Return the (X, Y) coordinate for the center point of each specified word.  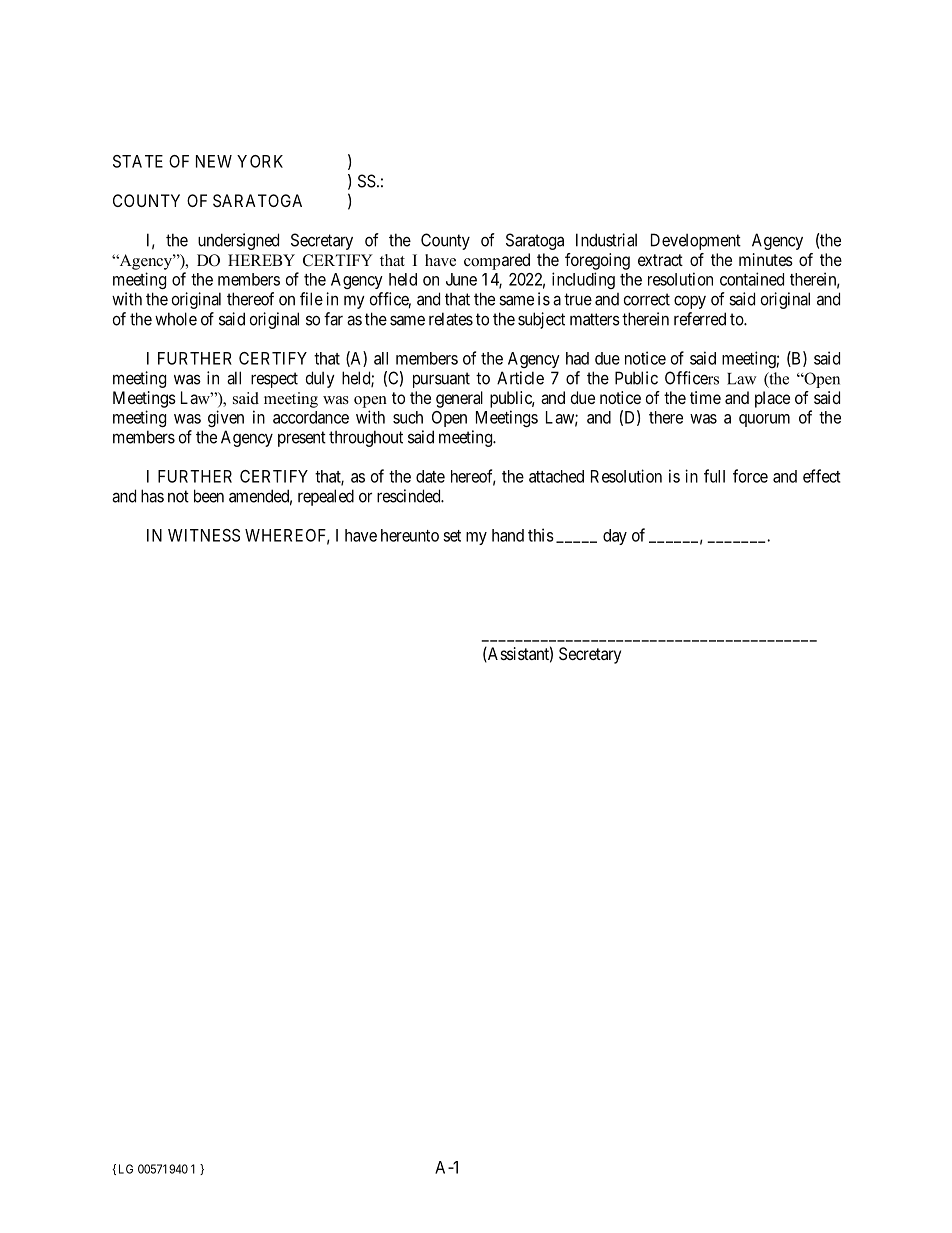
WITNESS (204, 535)
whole (176, 319)
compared (497, 261)
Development (696, 241)
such (408, 417)
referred (700, 319)
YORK (260, 161)
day (615, 537)
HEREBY (261, 260)
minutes (766, 259)
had (577, 358)
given (226, 418)
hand (508, 535)
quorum (764, 420)
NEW (214, 161)
